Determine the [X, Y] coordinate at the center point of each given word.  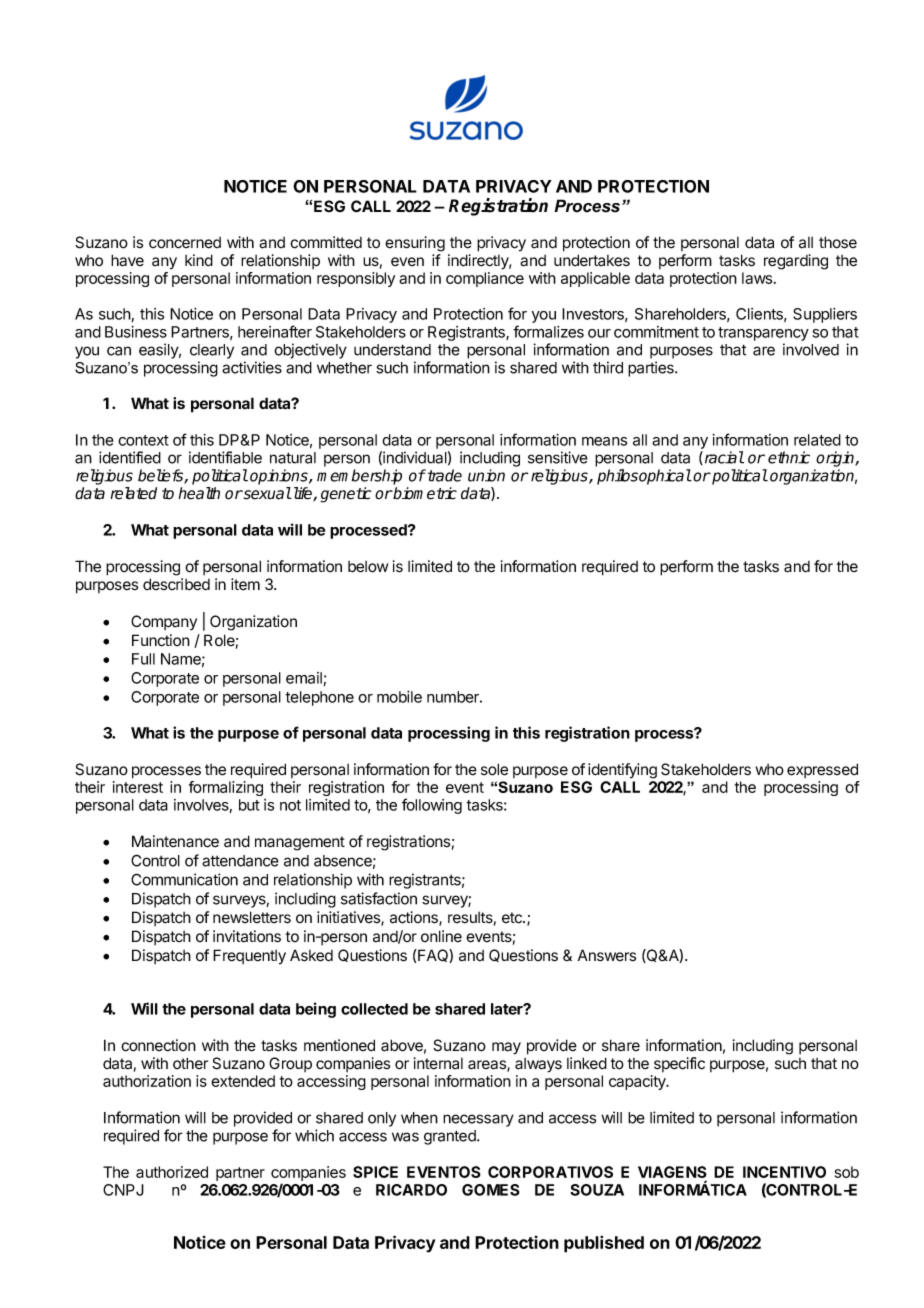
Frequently [249, 957]
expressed [822, 770]
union [486, 475]
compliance [485, 279]
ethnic [789, 457]
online [441, 936]
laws [758, 278]
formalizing [226, 788]
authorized [172, 1172]
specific [679, 1064]
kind [199, 260]
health [199, 493]
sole [494, 769]
